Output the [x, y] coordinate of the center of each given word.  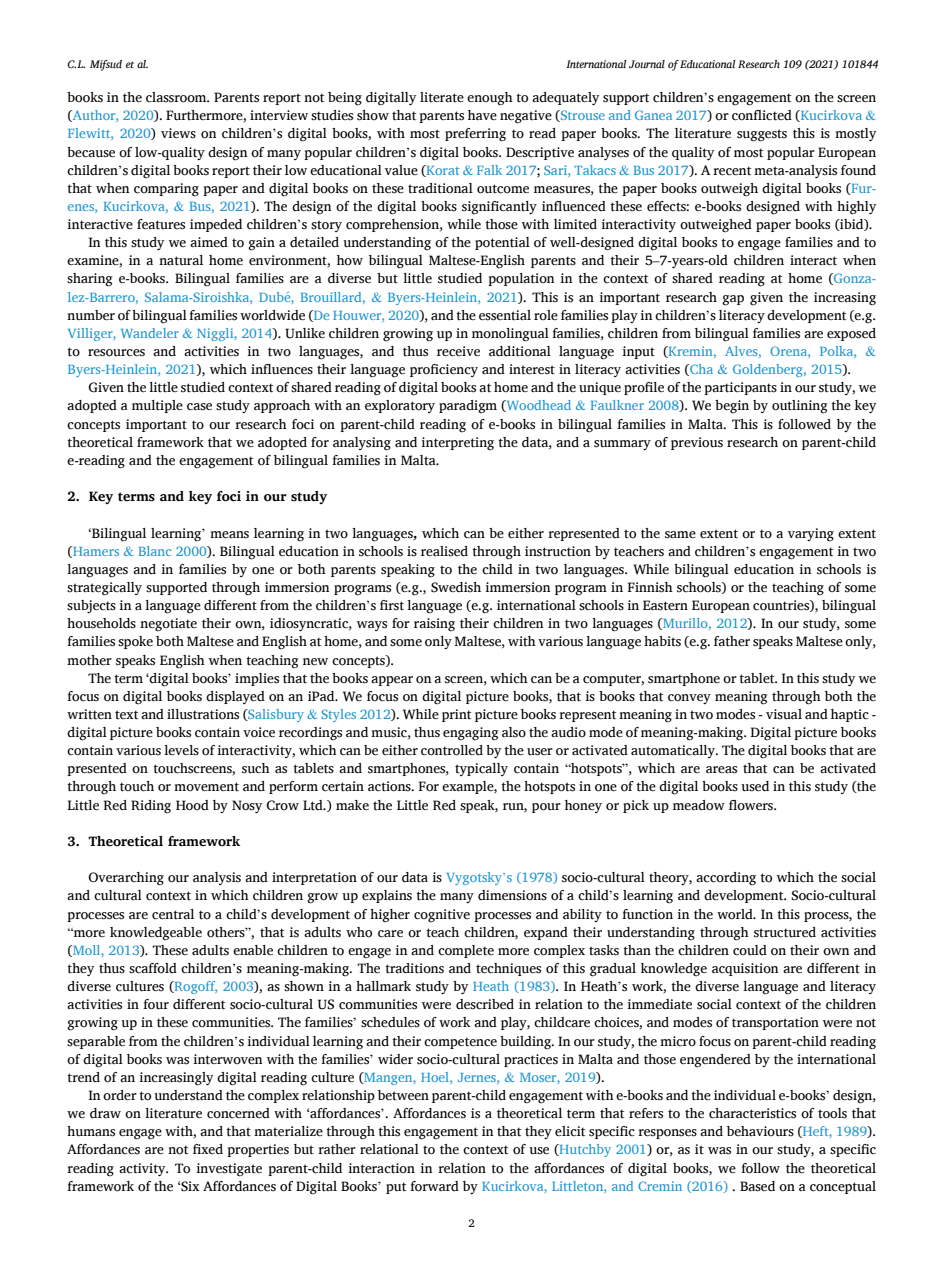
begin [732, 407]
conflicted [762, 115]
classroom [177, 97]
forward [434, 1186]
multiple [157, 406]
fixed [208, 1149]
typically [481, 769]
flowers [752, 805]
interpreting [457, 444]
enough [490, 99]
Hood [192, 805]
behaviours [760, 1131]
